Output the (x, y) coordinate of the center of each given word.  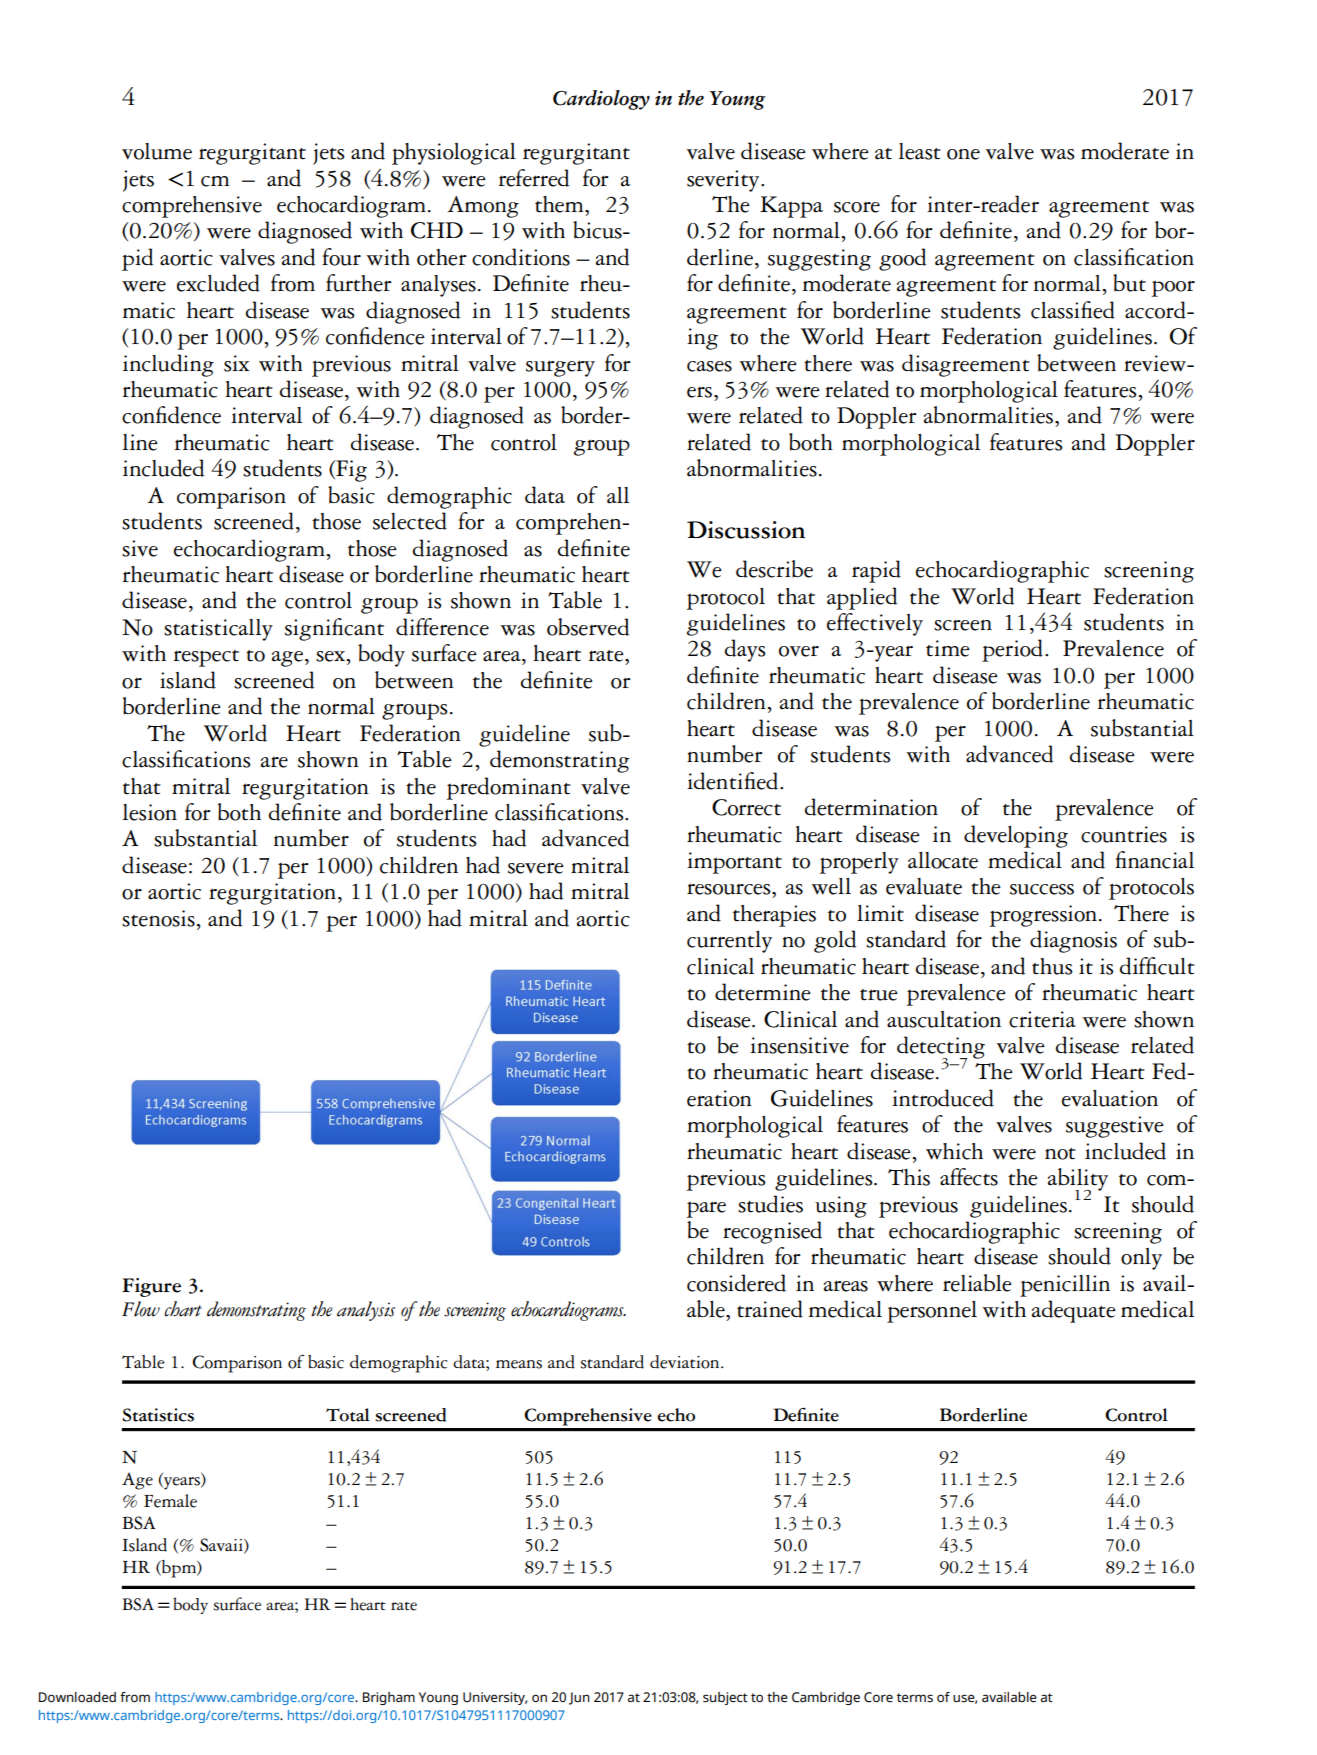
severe (536, 868)
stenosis (158, 918)
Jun (579, 1698)
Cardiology (601, 100)
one (963, 154)
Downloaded (77, 1697)
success (1042, 889)
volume (157, 151)
